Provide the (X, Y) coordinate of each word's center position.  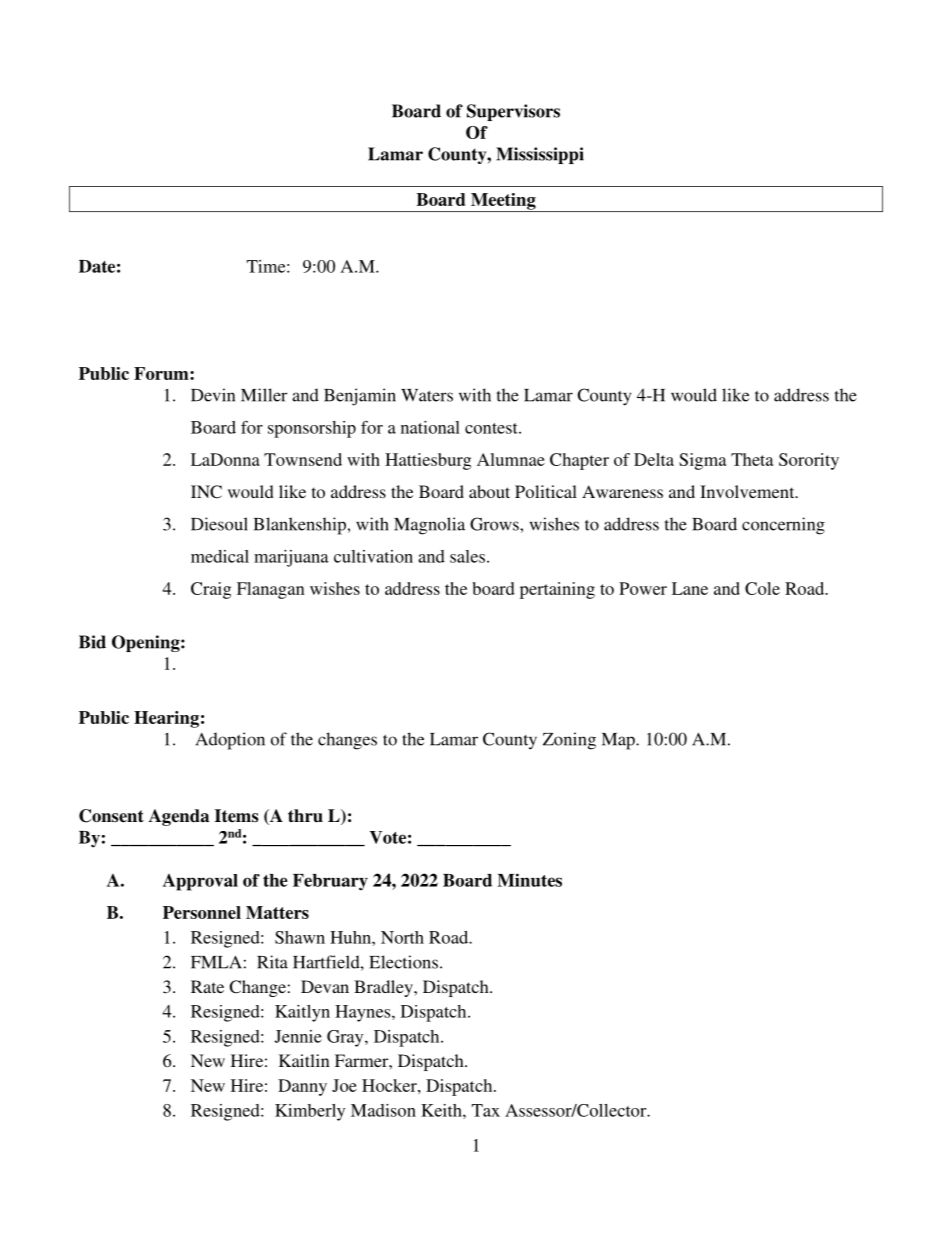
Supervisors (513, 112)
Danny (302, 1087)
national (430, 427)
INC (206, 492)
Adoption (230, 741)
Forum (162, 373)
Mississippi (540, 155)
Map (619, 741)
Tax (486, 1110)
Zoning (569, 741)
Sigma (702, 461)
